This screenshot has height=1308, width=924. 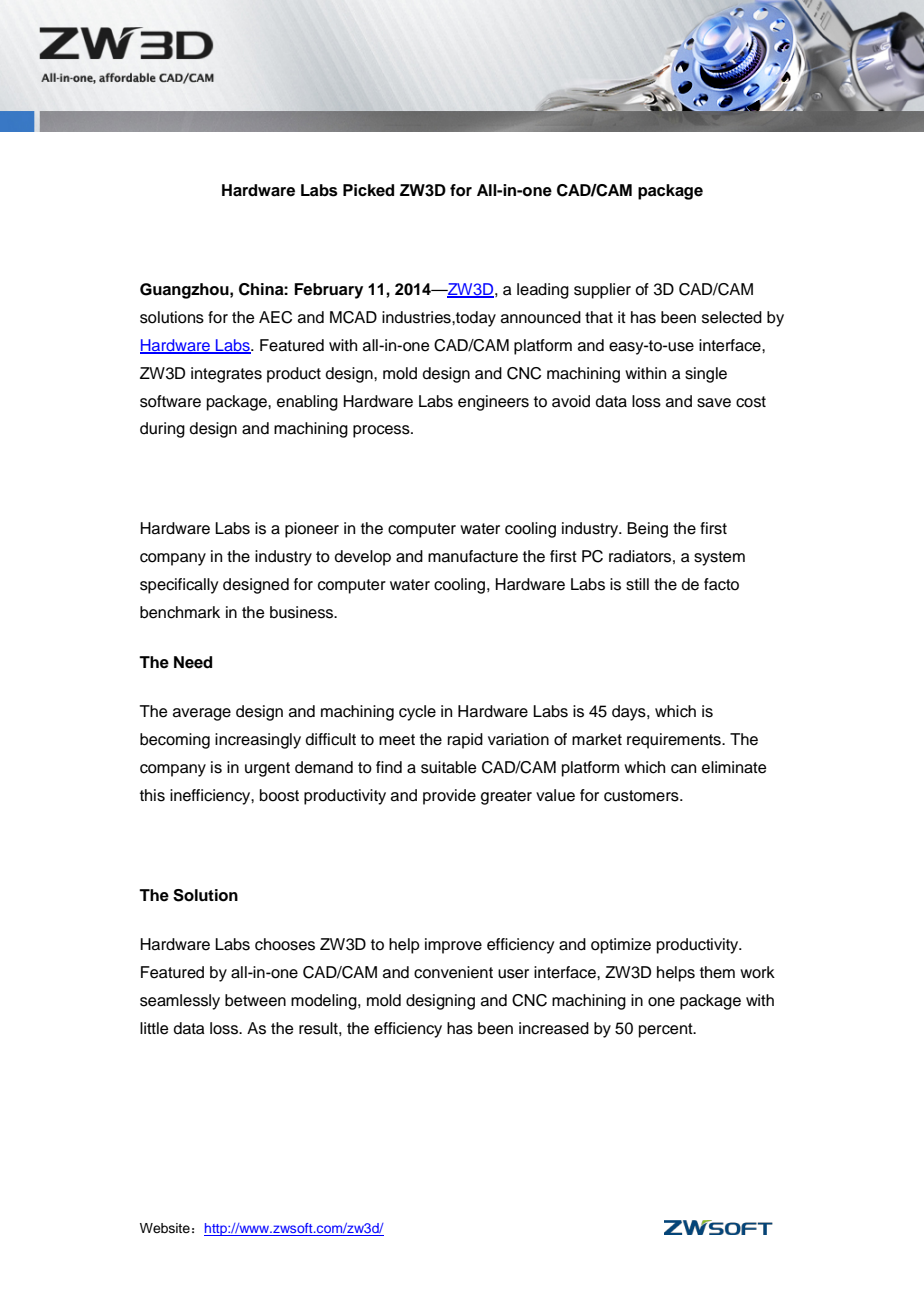 What do you see at coordinates (721, 584) in the screenshot?
I see `facto` at bounding box center [721, 584].
